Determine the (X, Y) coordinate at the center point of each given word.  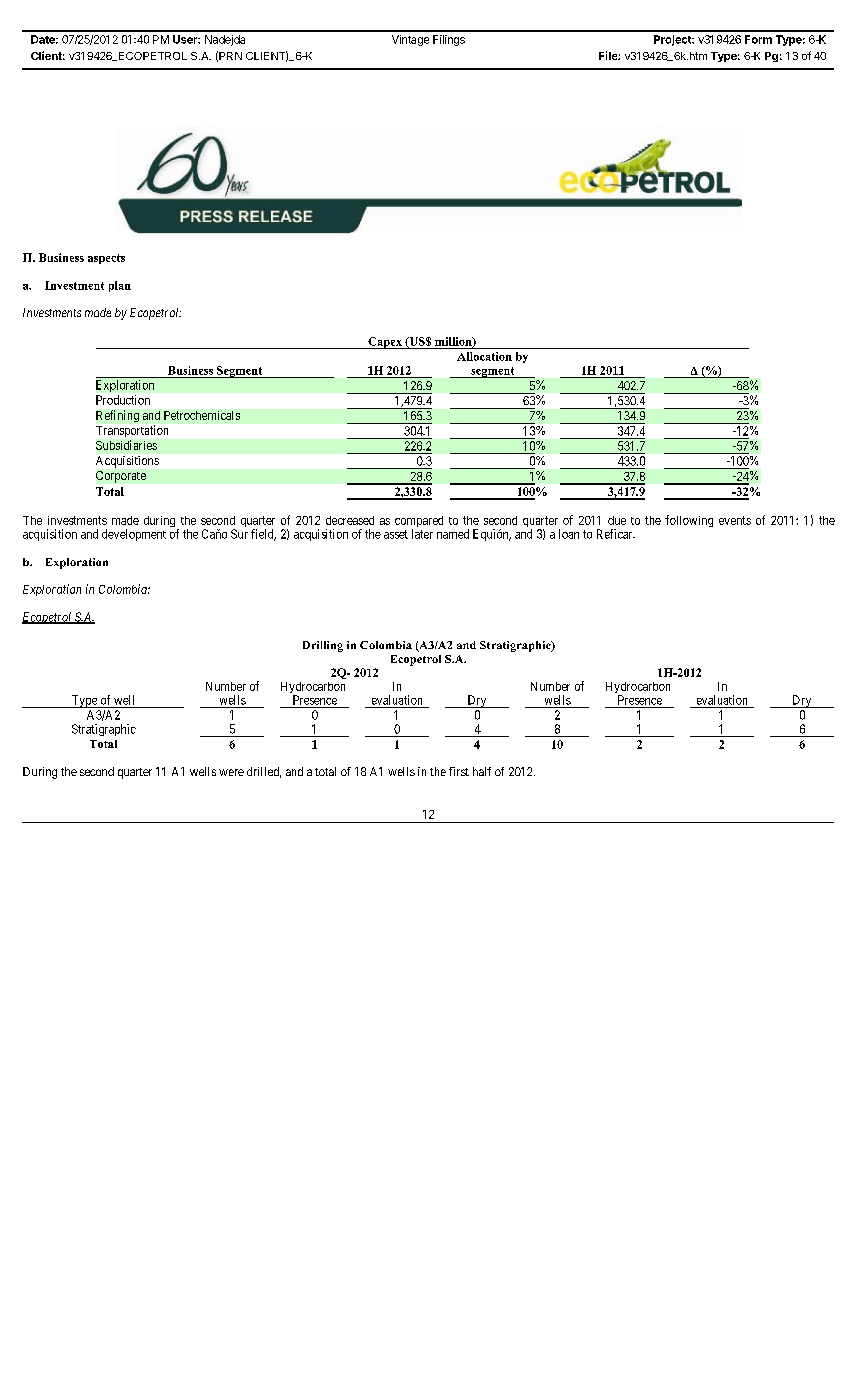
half (482, 771)
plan (120, 286)
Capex (385, 343)
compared (419, 523)
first (459, 771)
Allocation (484, 356)
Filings (449, 40)
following (689, 521)
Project (673, 40)
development (134, 535)
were (231, 772)
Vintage (410, 40)
